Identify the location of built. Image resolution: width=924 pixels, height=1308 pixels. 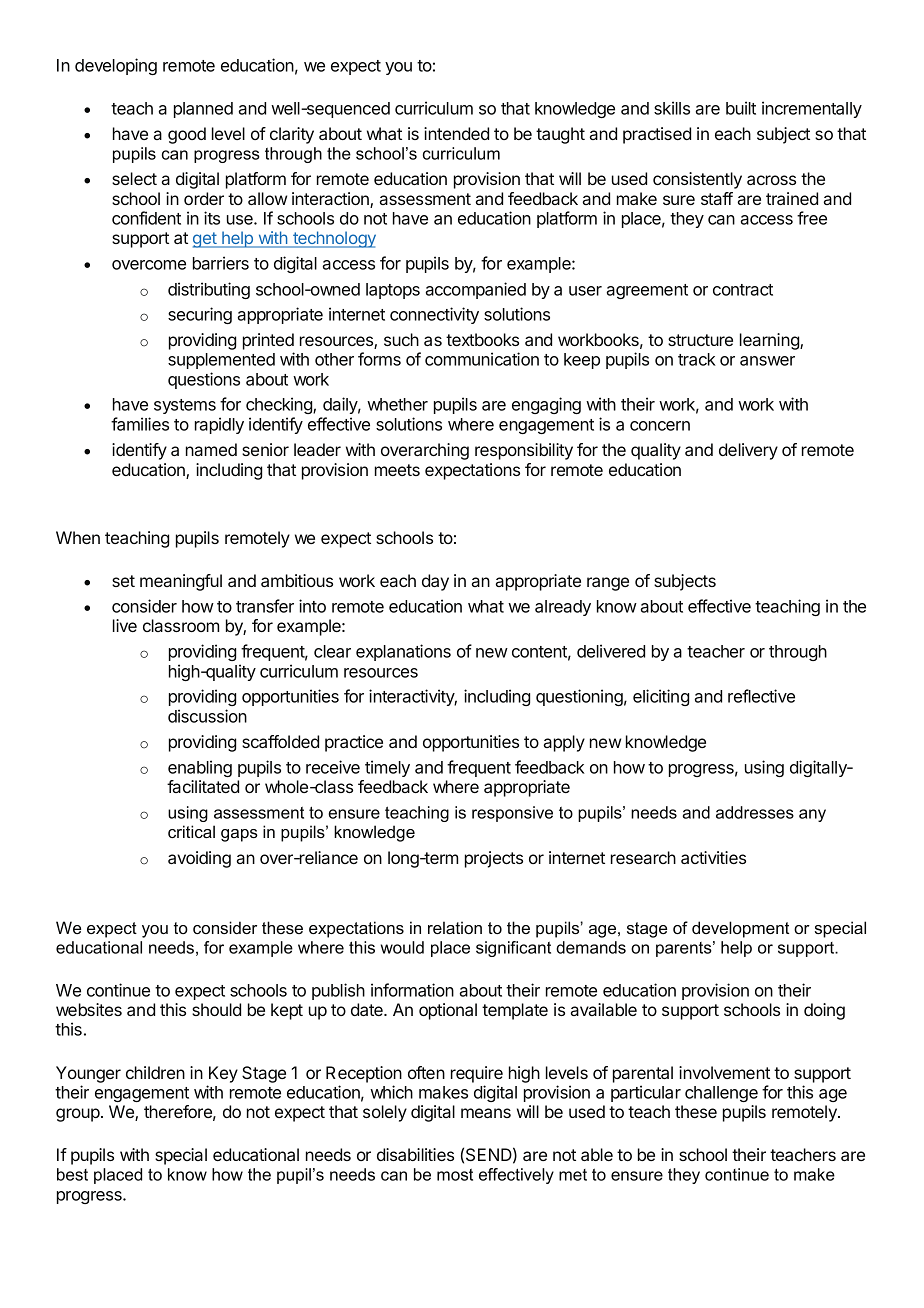
(741, 108).
